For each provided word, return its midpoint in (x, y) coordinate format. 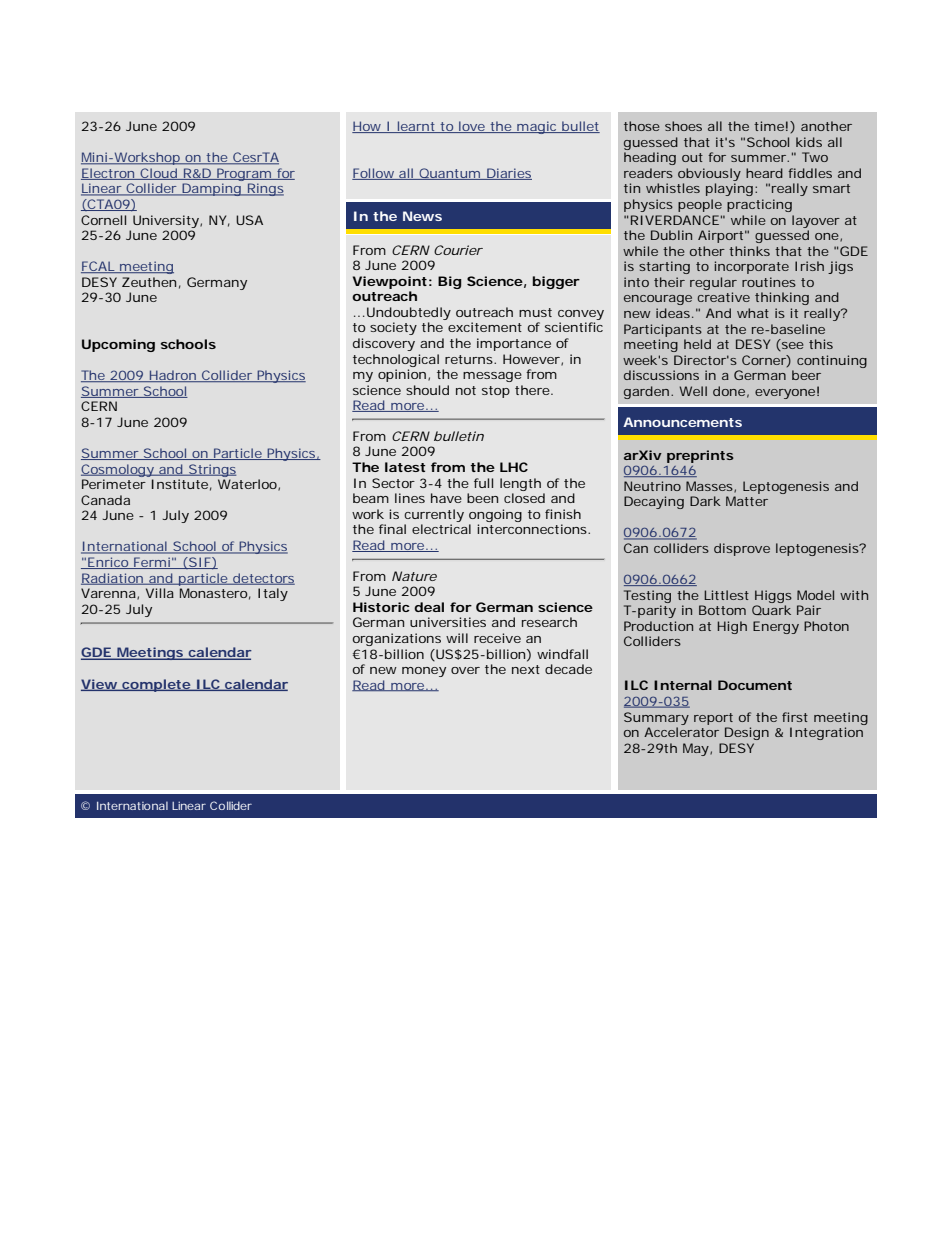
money (424, 672)
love (472, 127)
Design (747, 733)
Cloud (158, 174)
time (769, 126)
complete (156, 685)
